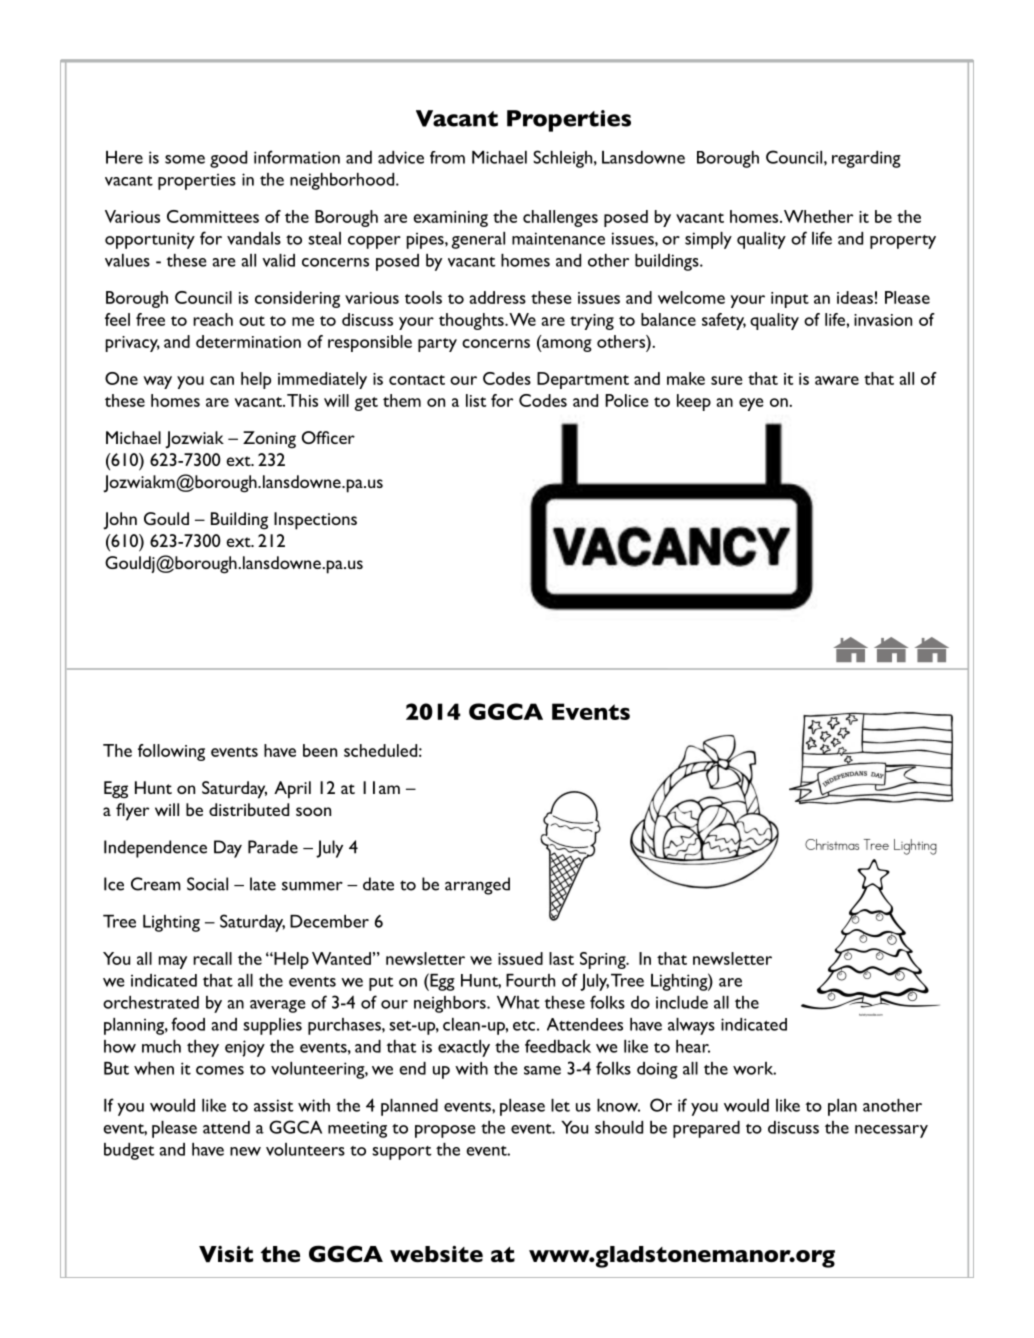  I want to click on Spring, so click(604, 960).
